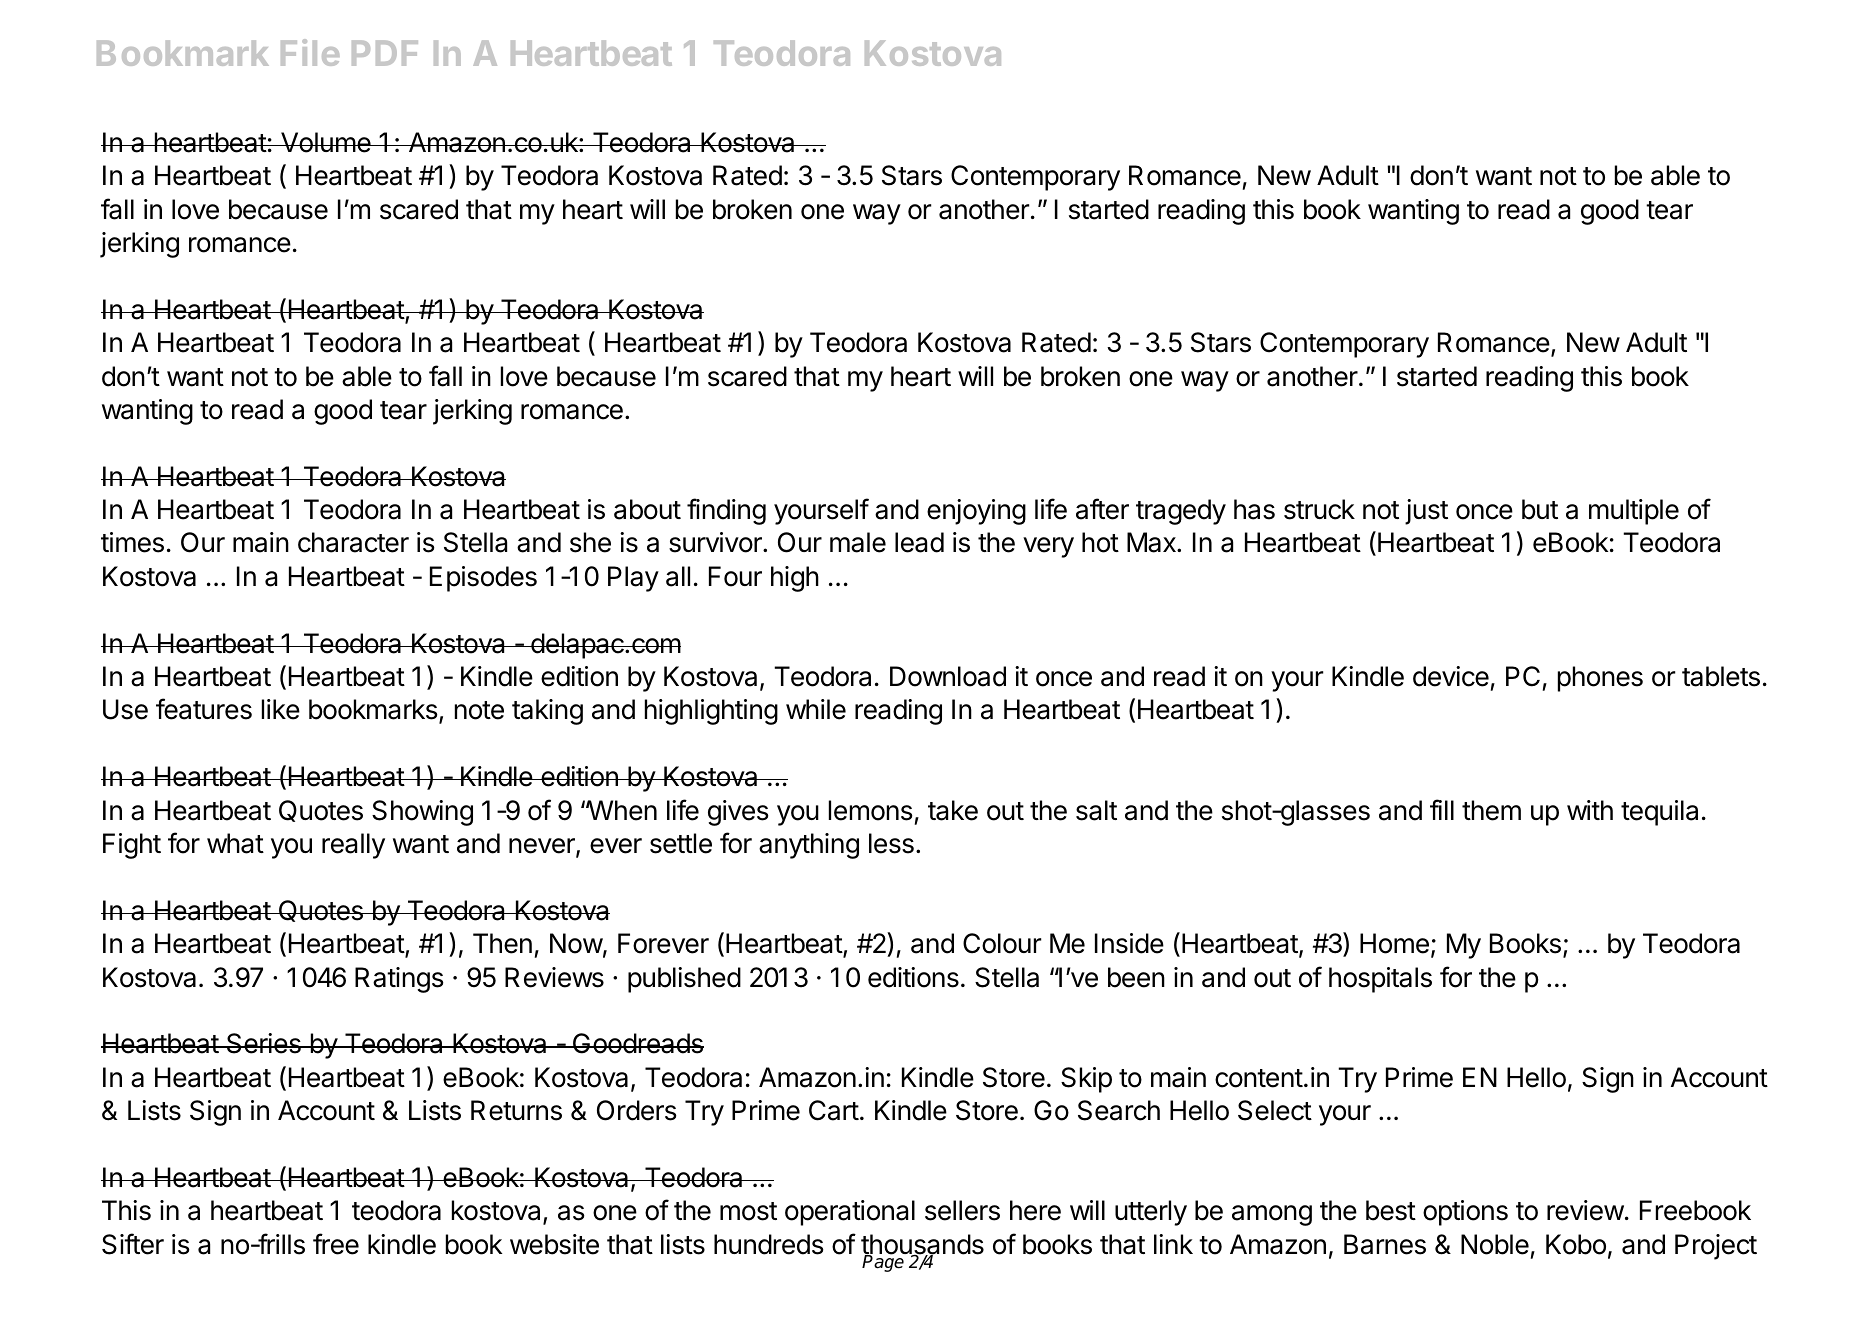 The height and width of the document is (1325, 1874). I want to click on device, so click(1451, 676).
